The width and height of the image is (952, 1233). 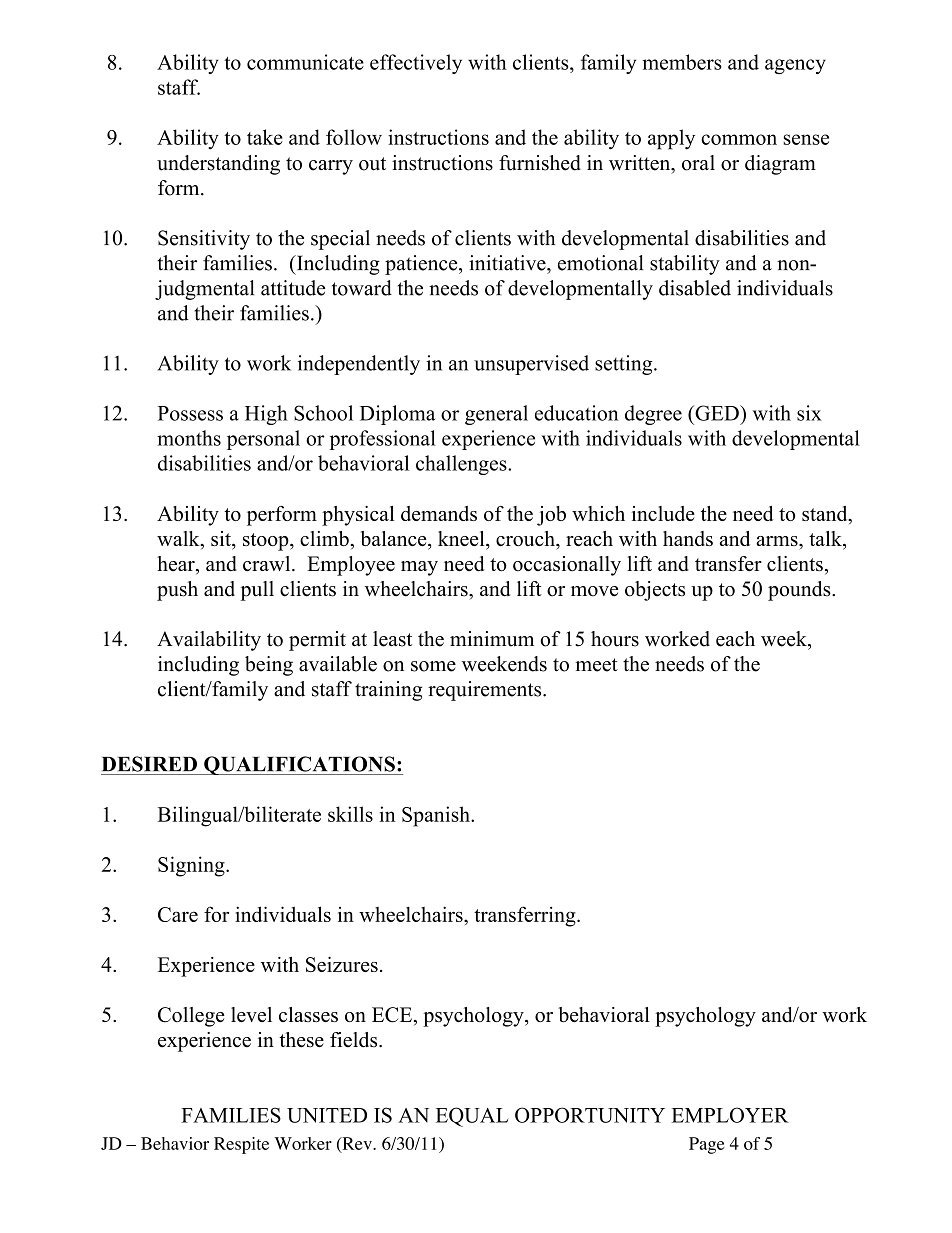 What do you see at coordinates (263, 440) in the image?
I see `personal` at bounding box center [263, 440].
